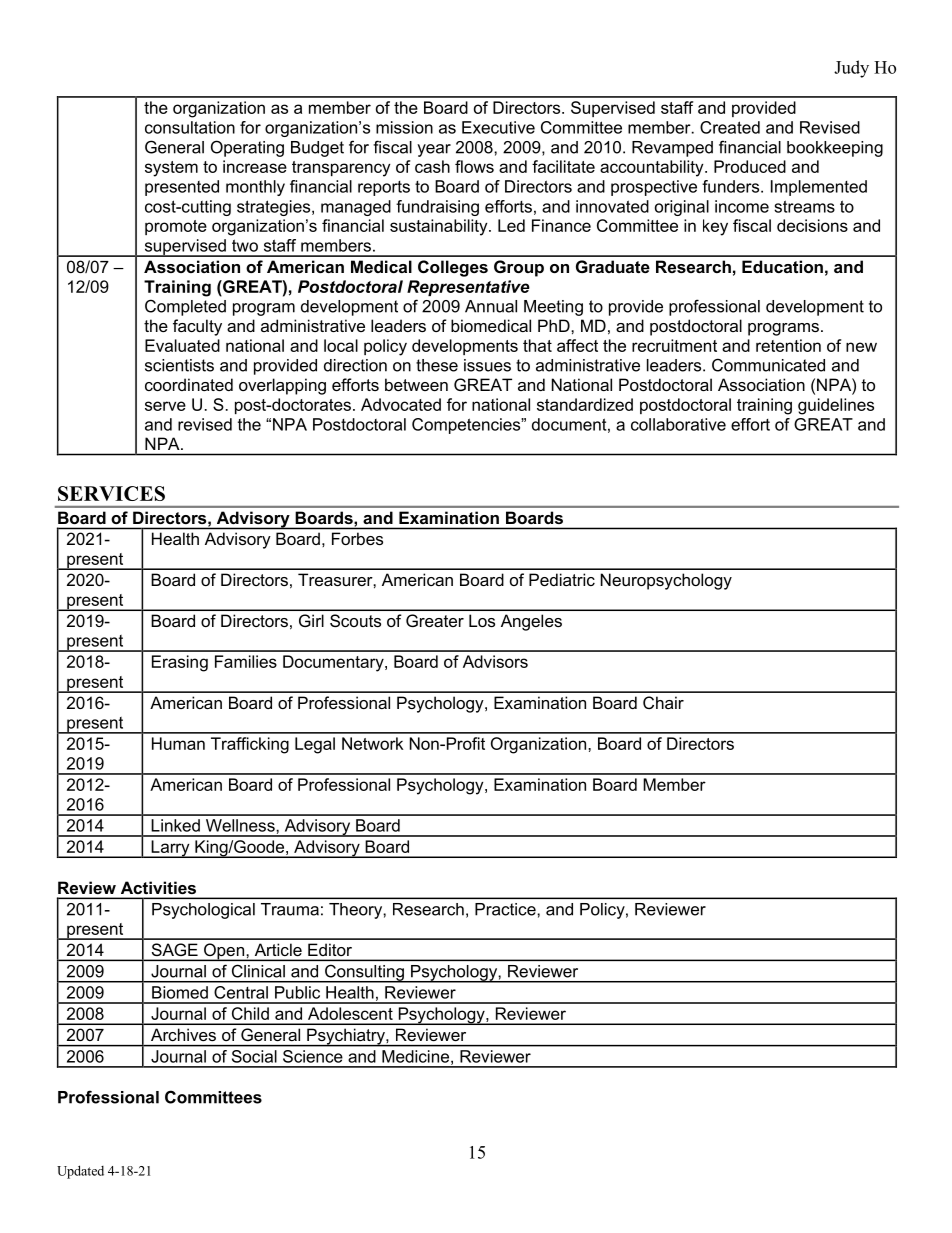 This screenshot has width=952, height=1233. I want to click on Created, so click(730, 127).
